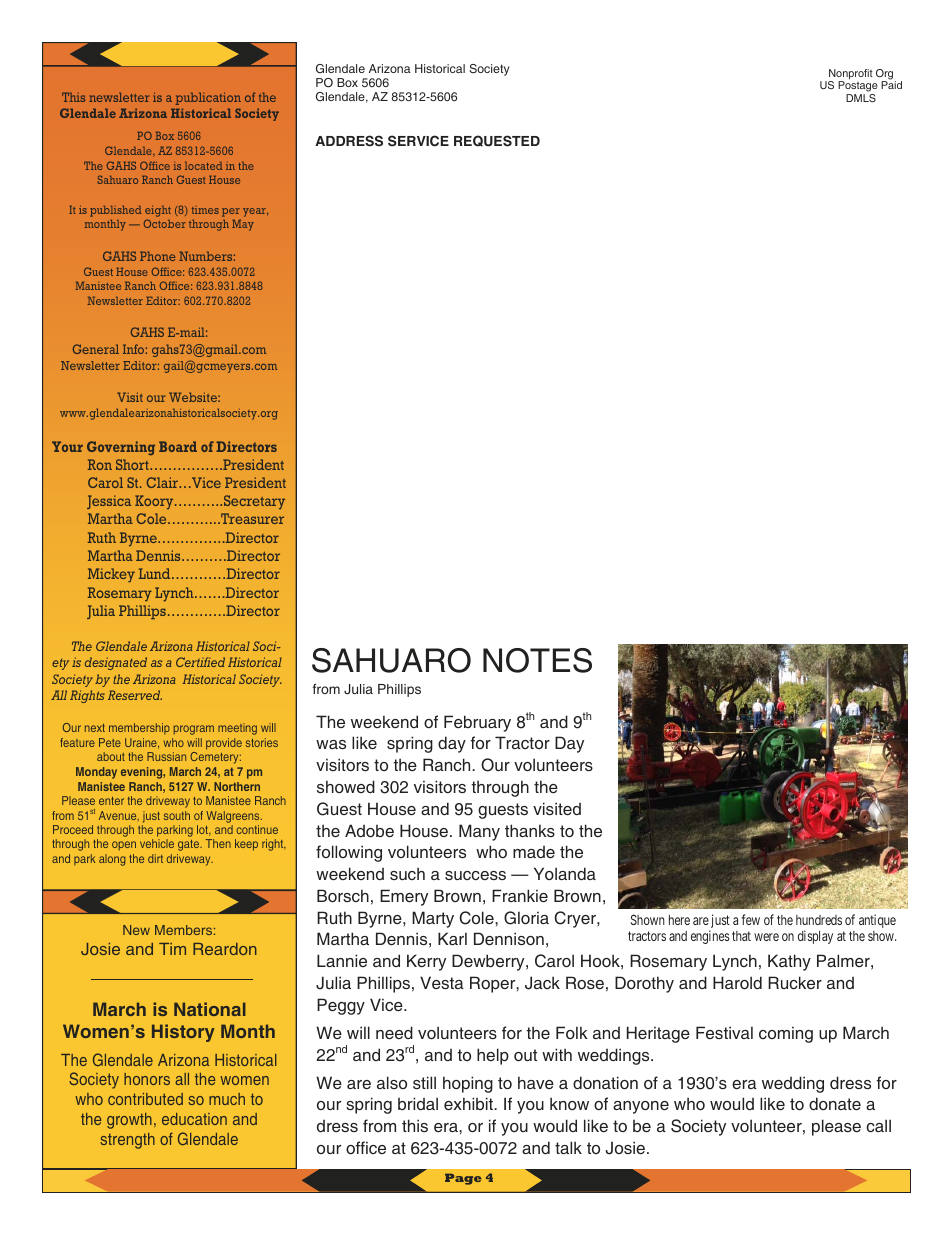 Image resolution: width=952 pixels, height=1233 pixels. I want to click on Nonprofit, so click(851, 75).
